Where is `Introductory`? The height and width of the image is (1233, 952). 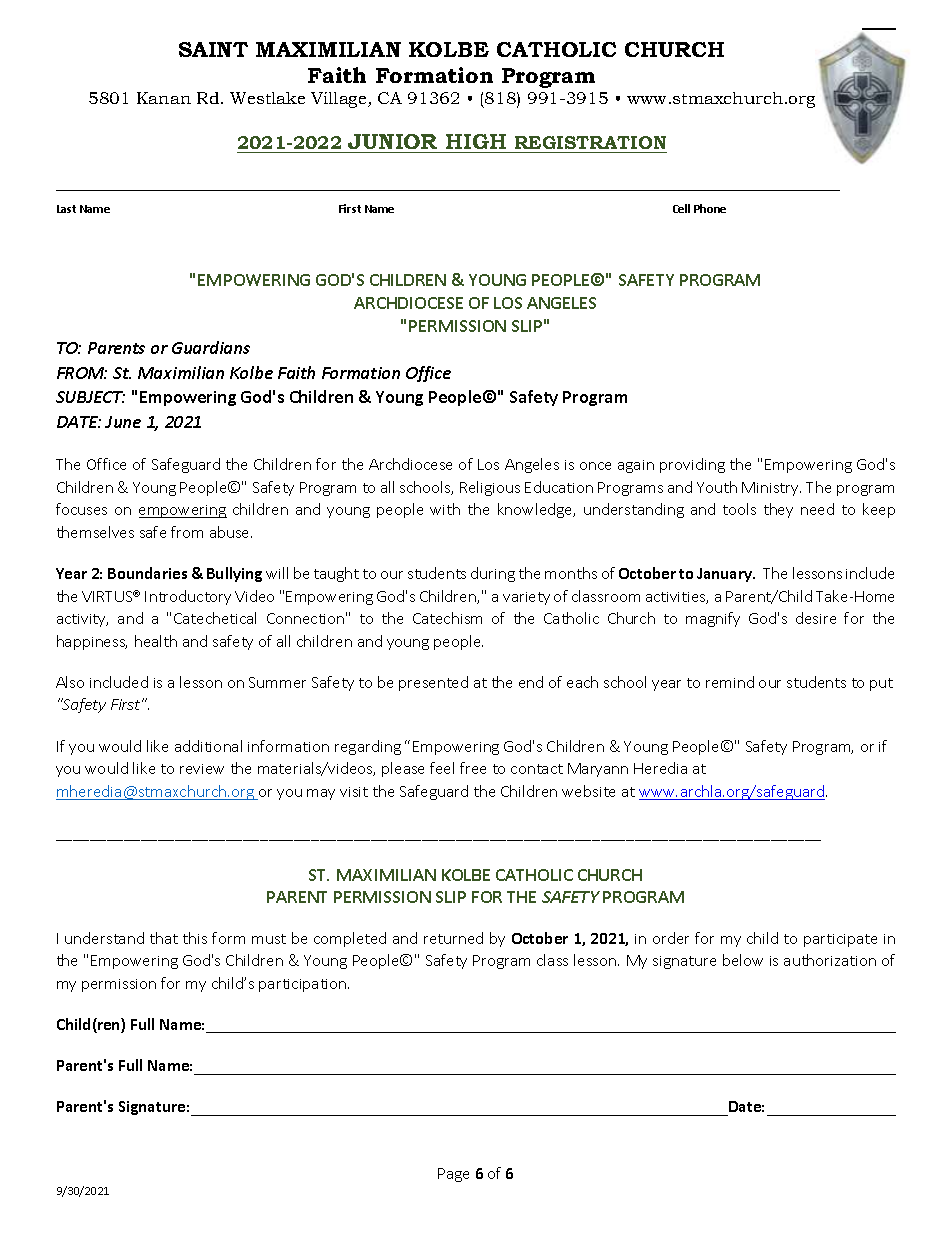
Introductory is located at coordinates (188, 597).
